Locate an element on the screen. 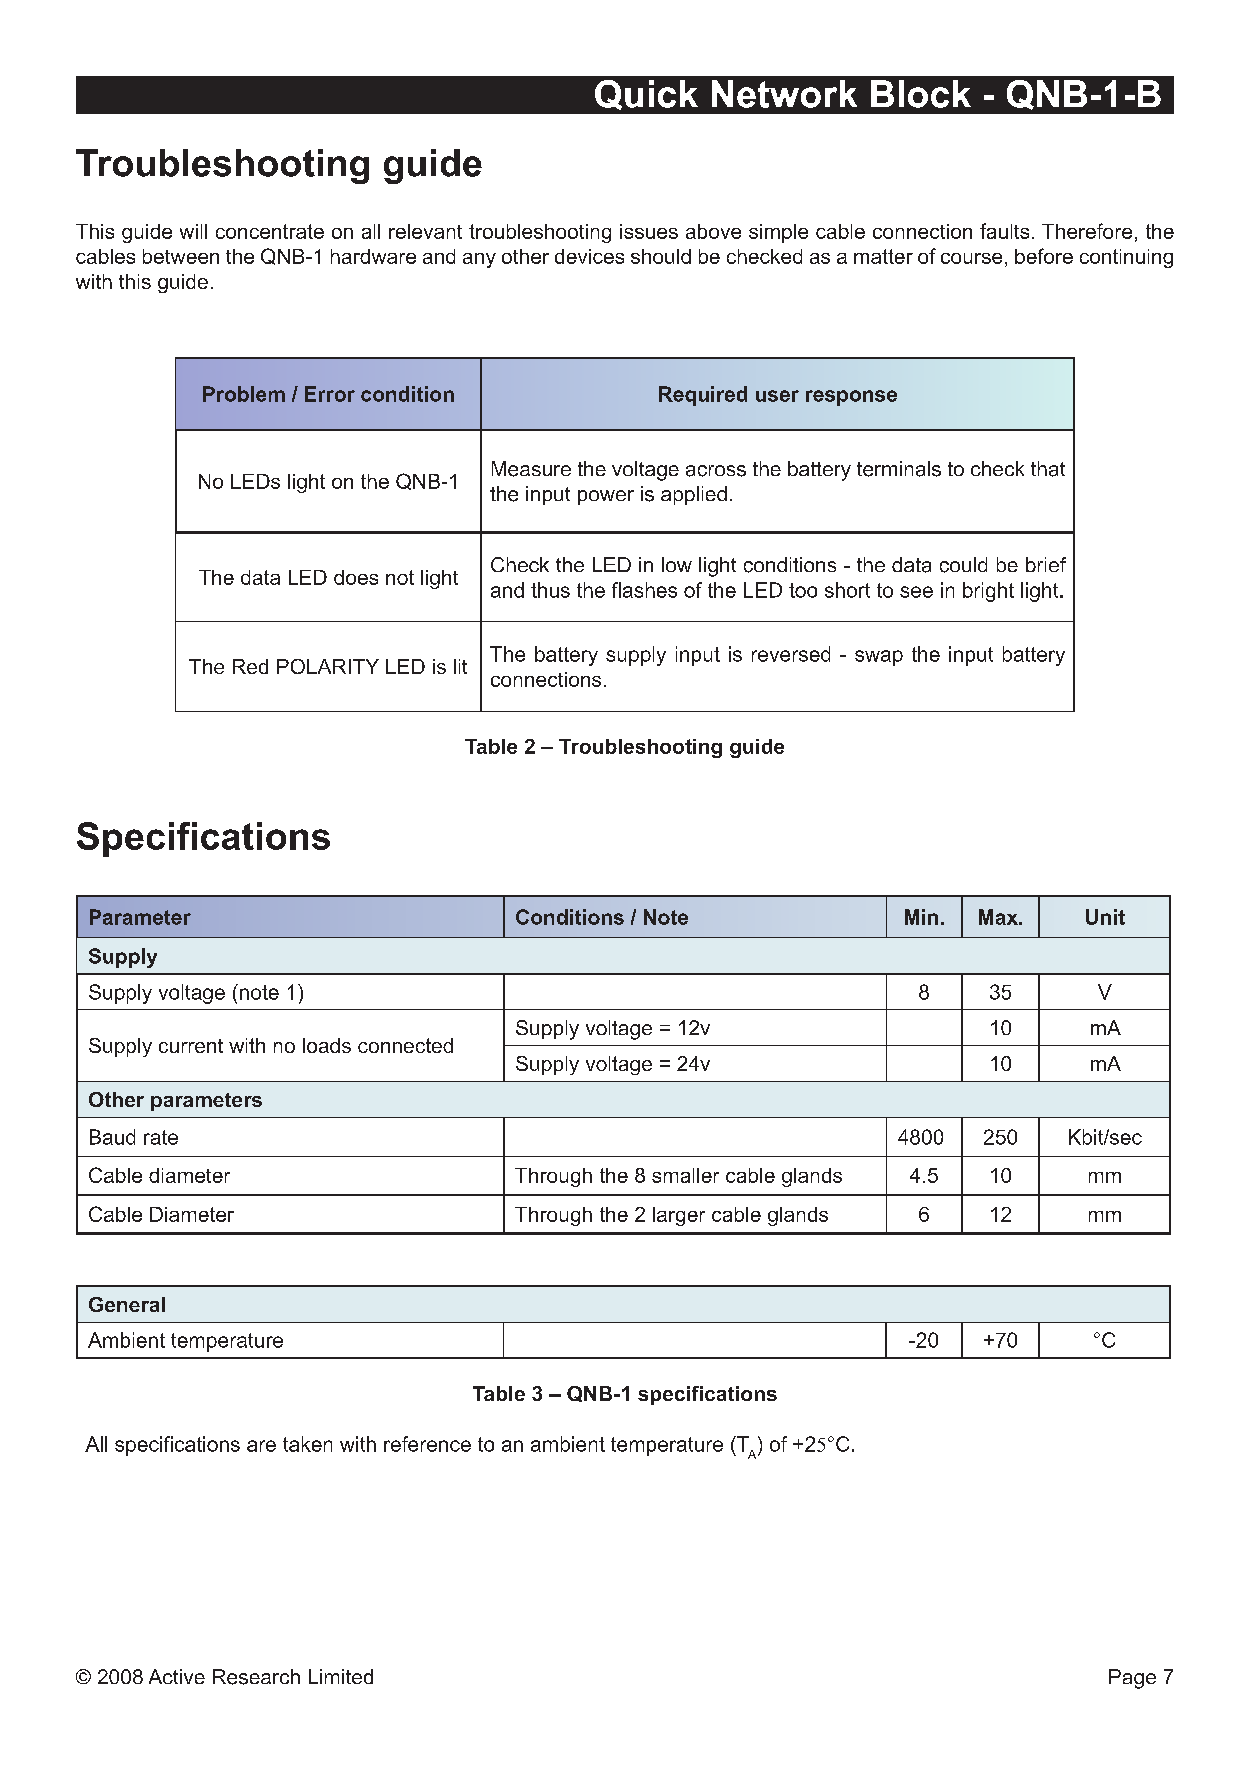 The height and width of the screenshot is (1768, 1250). Block is located at coordinates (921, 94).
